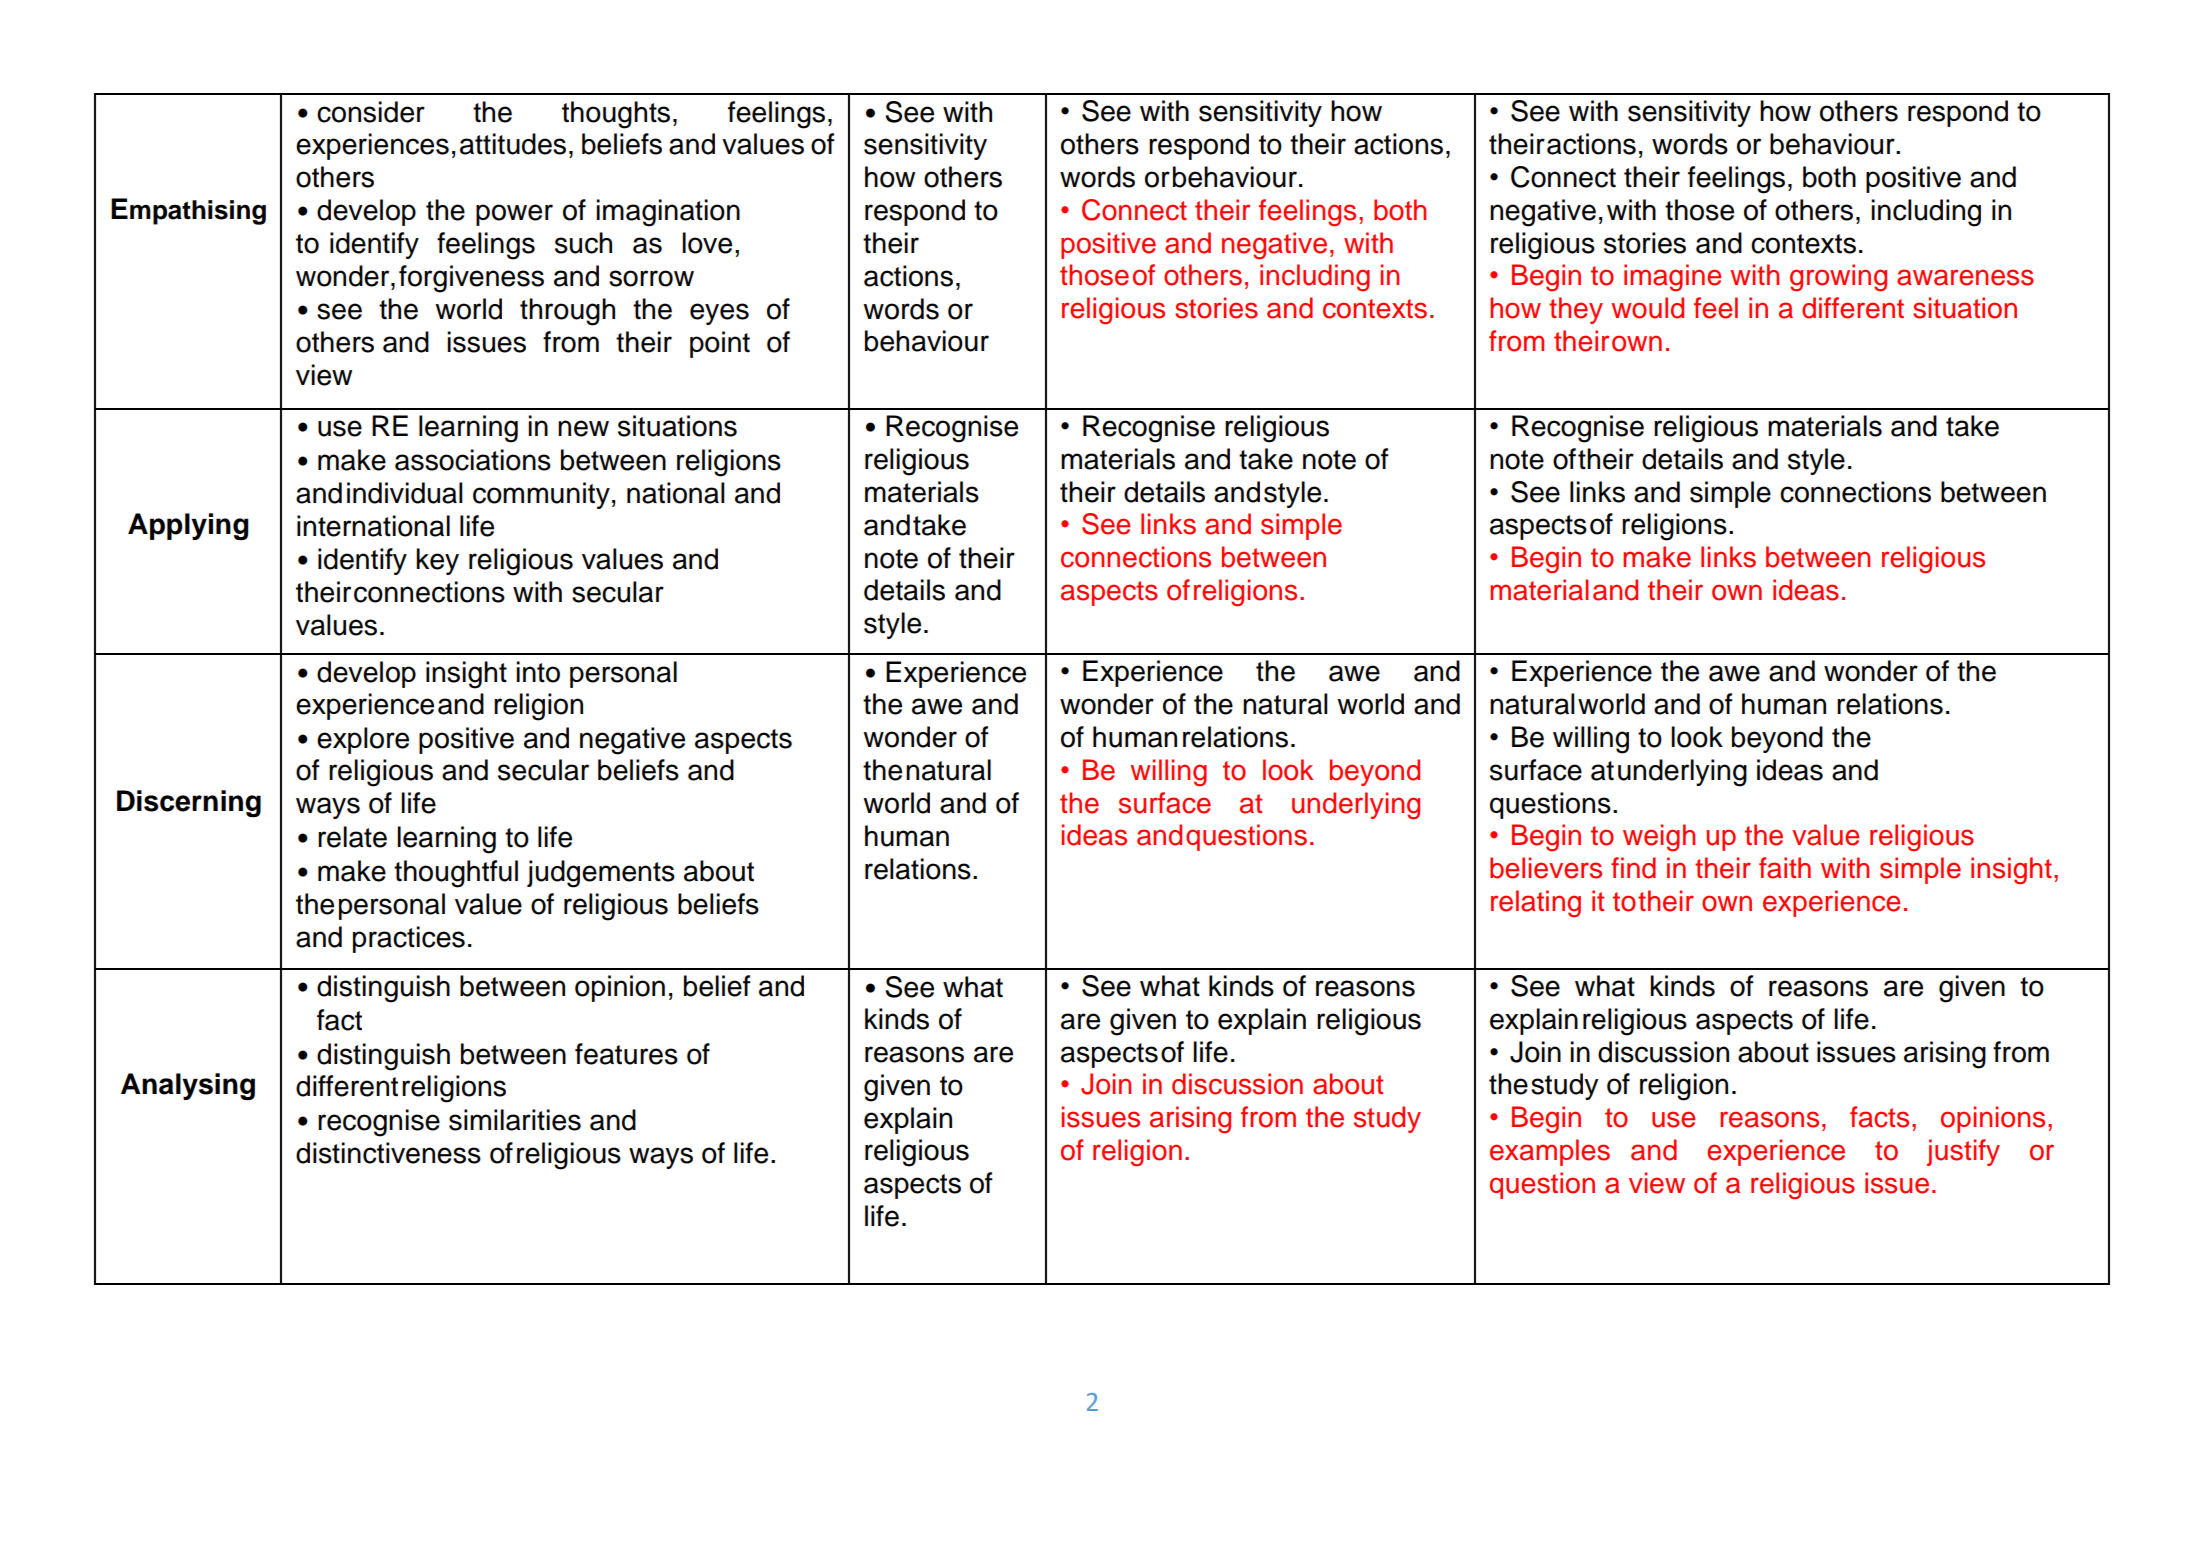 This image has height=1545, width=2185. Describe the element at coordinates (1647, 308) in the image. I see `would` at that location.
